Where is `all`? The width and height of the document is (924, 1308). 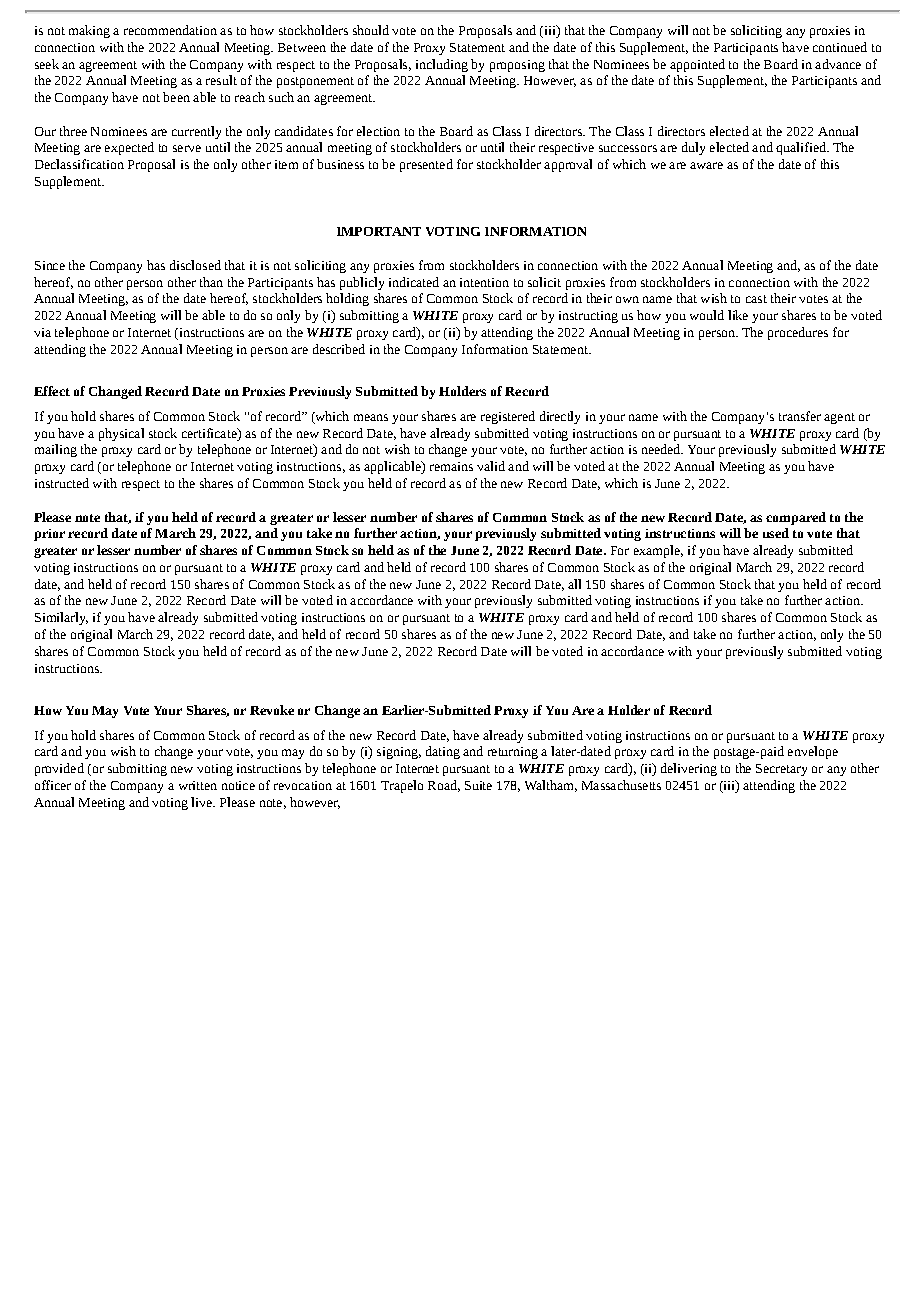 all is located at coordinates (574, 584).
